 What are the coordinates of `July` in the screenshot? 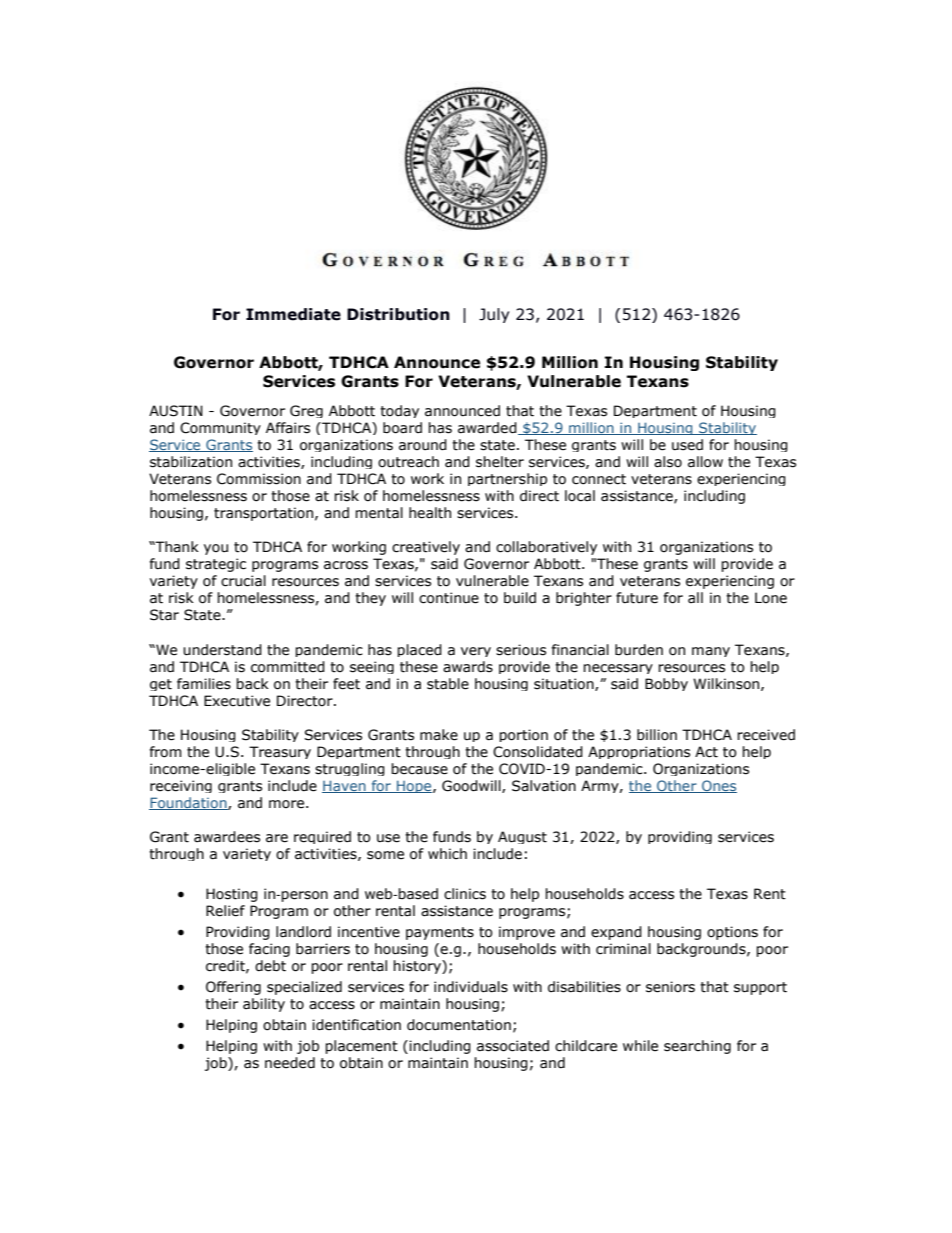 It's located at (494, 315).
